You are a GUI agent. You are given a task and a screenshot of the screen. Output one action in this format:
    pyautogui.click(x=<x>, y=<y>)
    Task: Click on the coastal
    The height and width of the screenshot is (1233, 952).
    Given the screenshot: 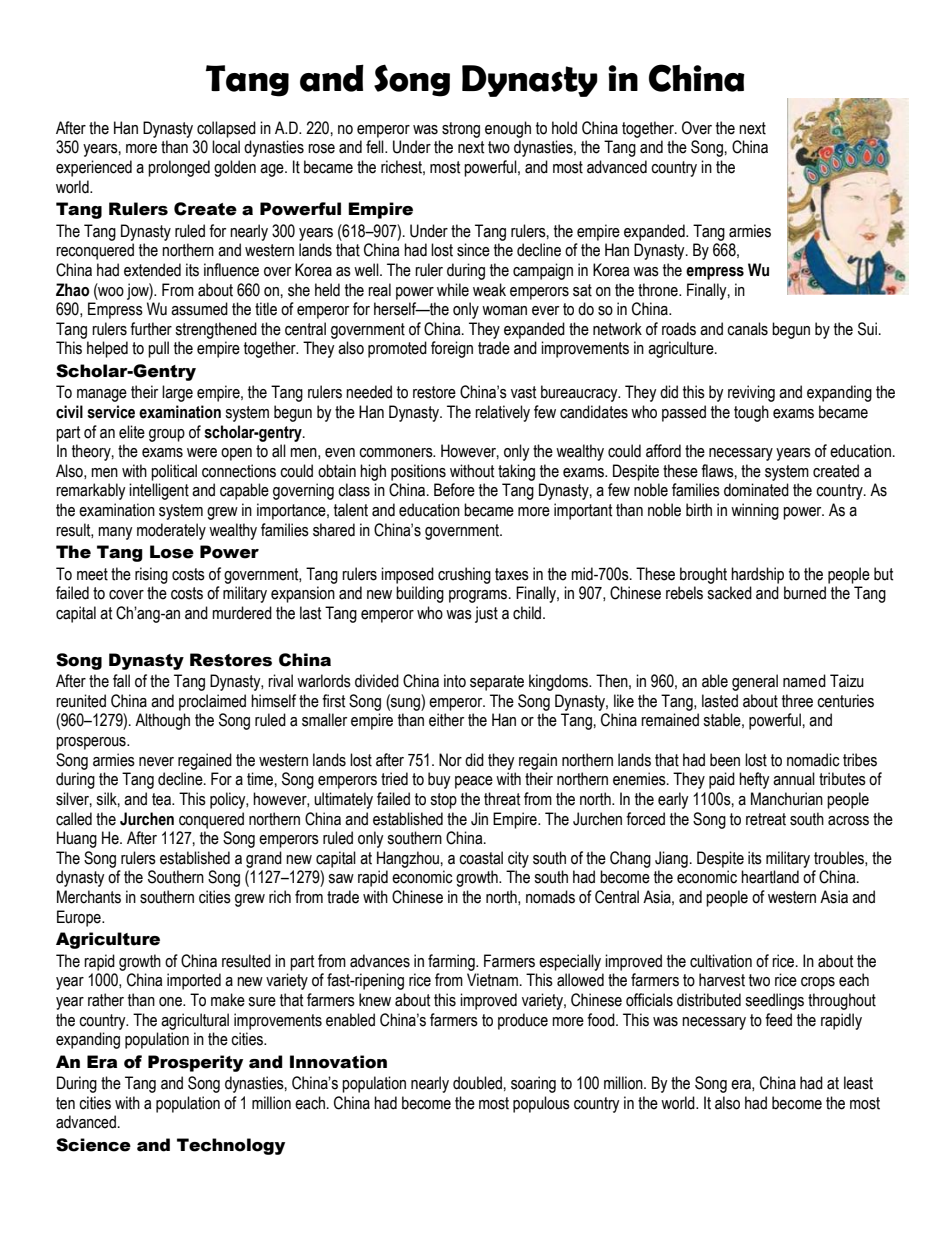 What is the action you would take?
    pyautogui.click(x=481, y=858)
